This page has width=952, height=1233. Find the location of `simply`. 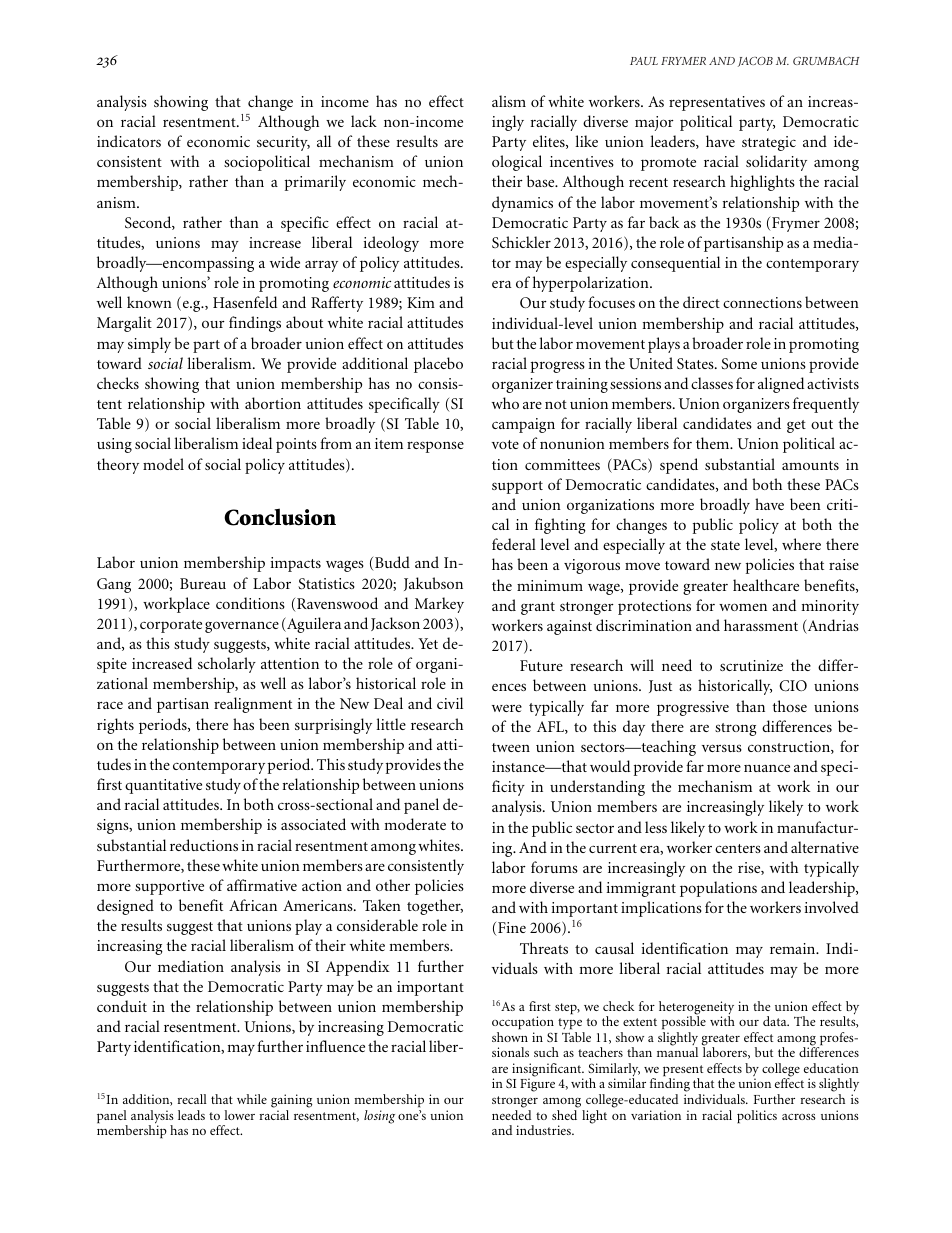

simply is located at coordinates (149, 345).
